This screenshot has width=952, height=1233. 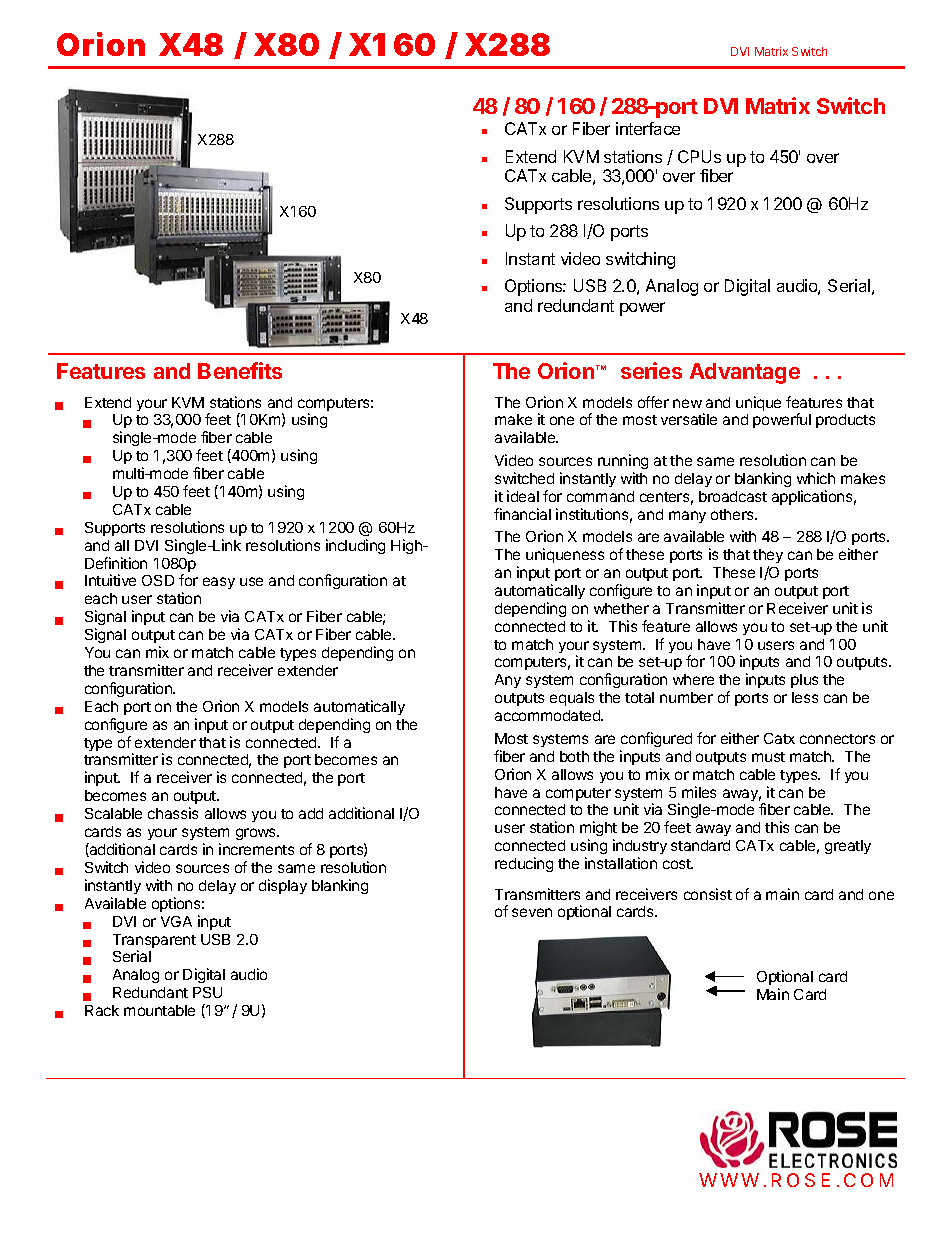 I want to click on accommodated, so click(x=548, y=715).
